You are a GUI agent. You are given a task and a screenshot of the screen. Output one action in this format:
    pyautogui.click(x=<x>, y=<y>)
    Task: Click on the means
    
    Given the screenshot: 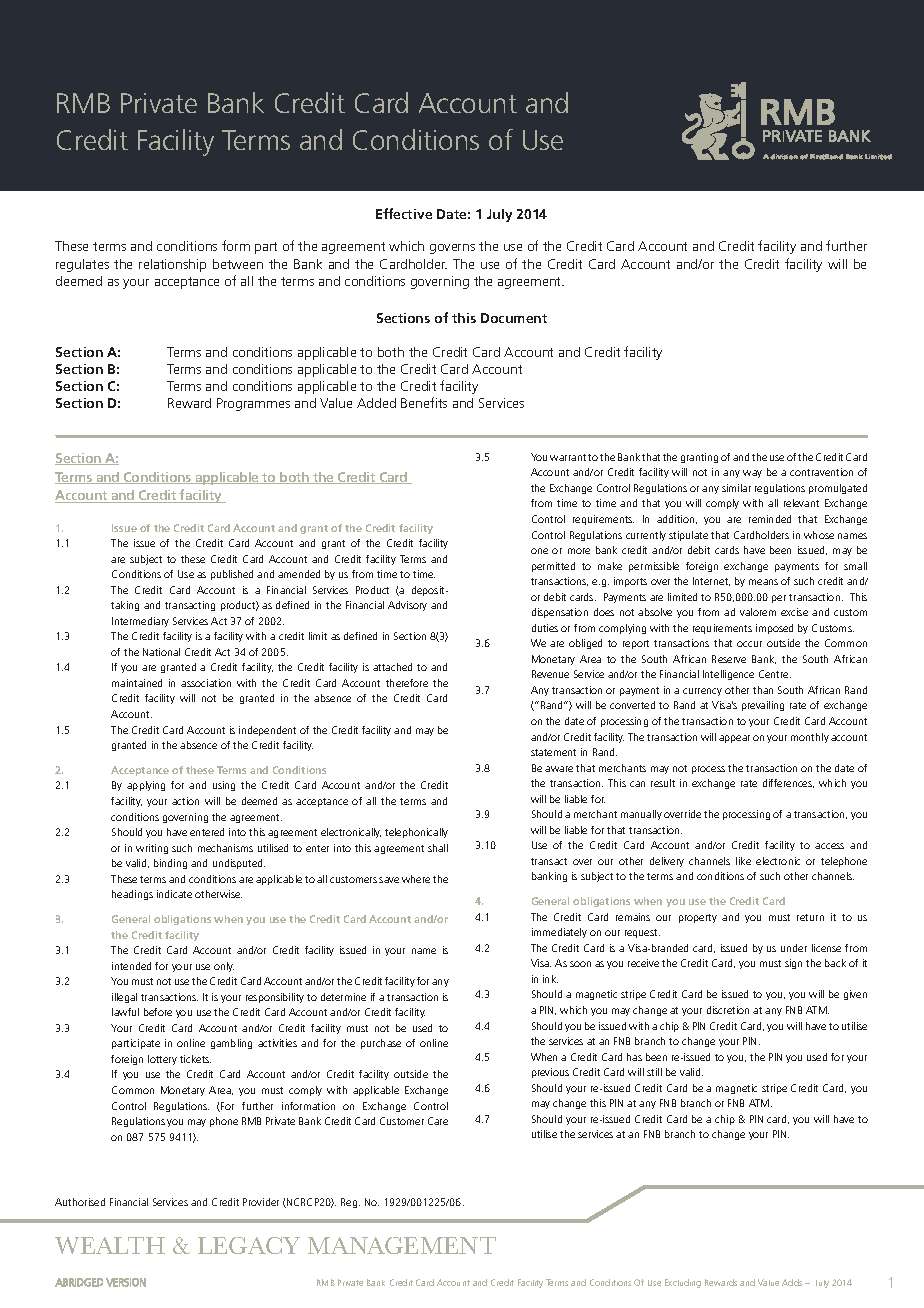 What is the action you would take?
    pyautogui.click(x=763, y=582)
